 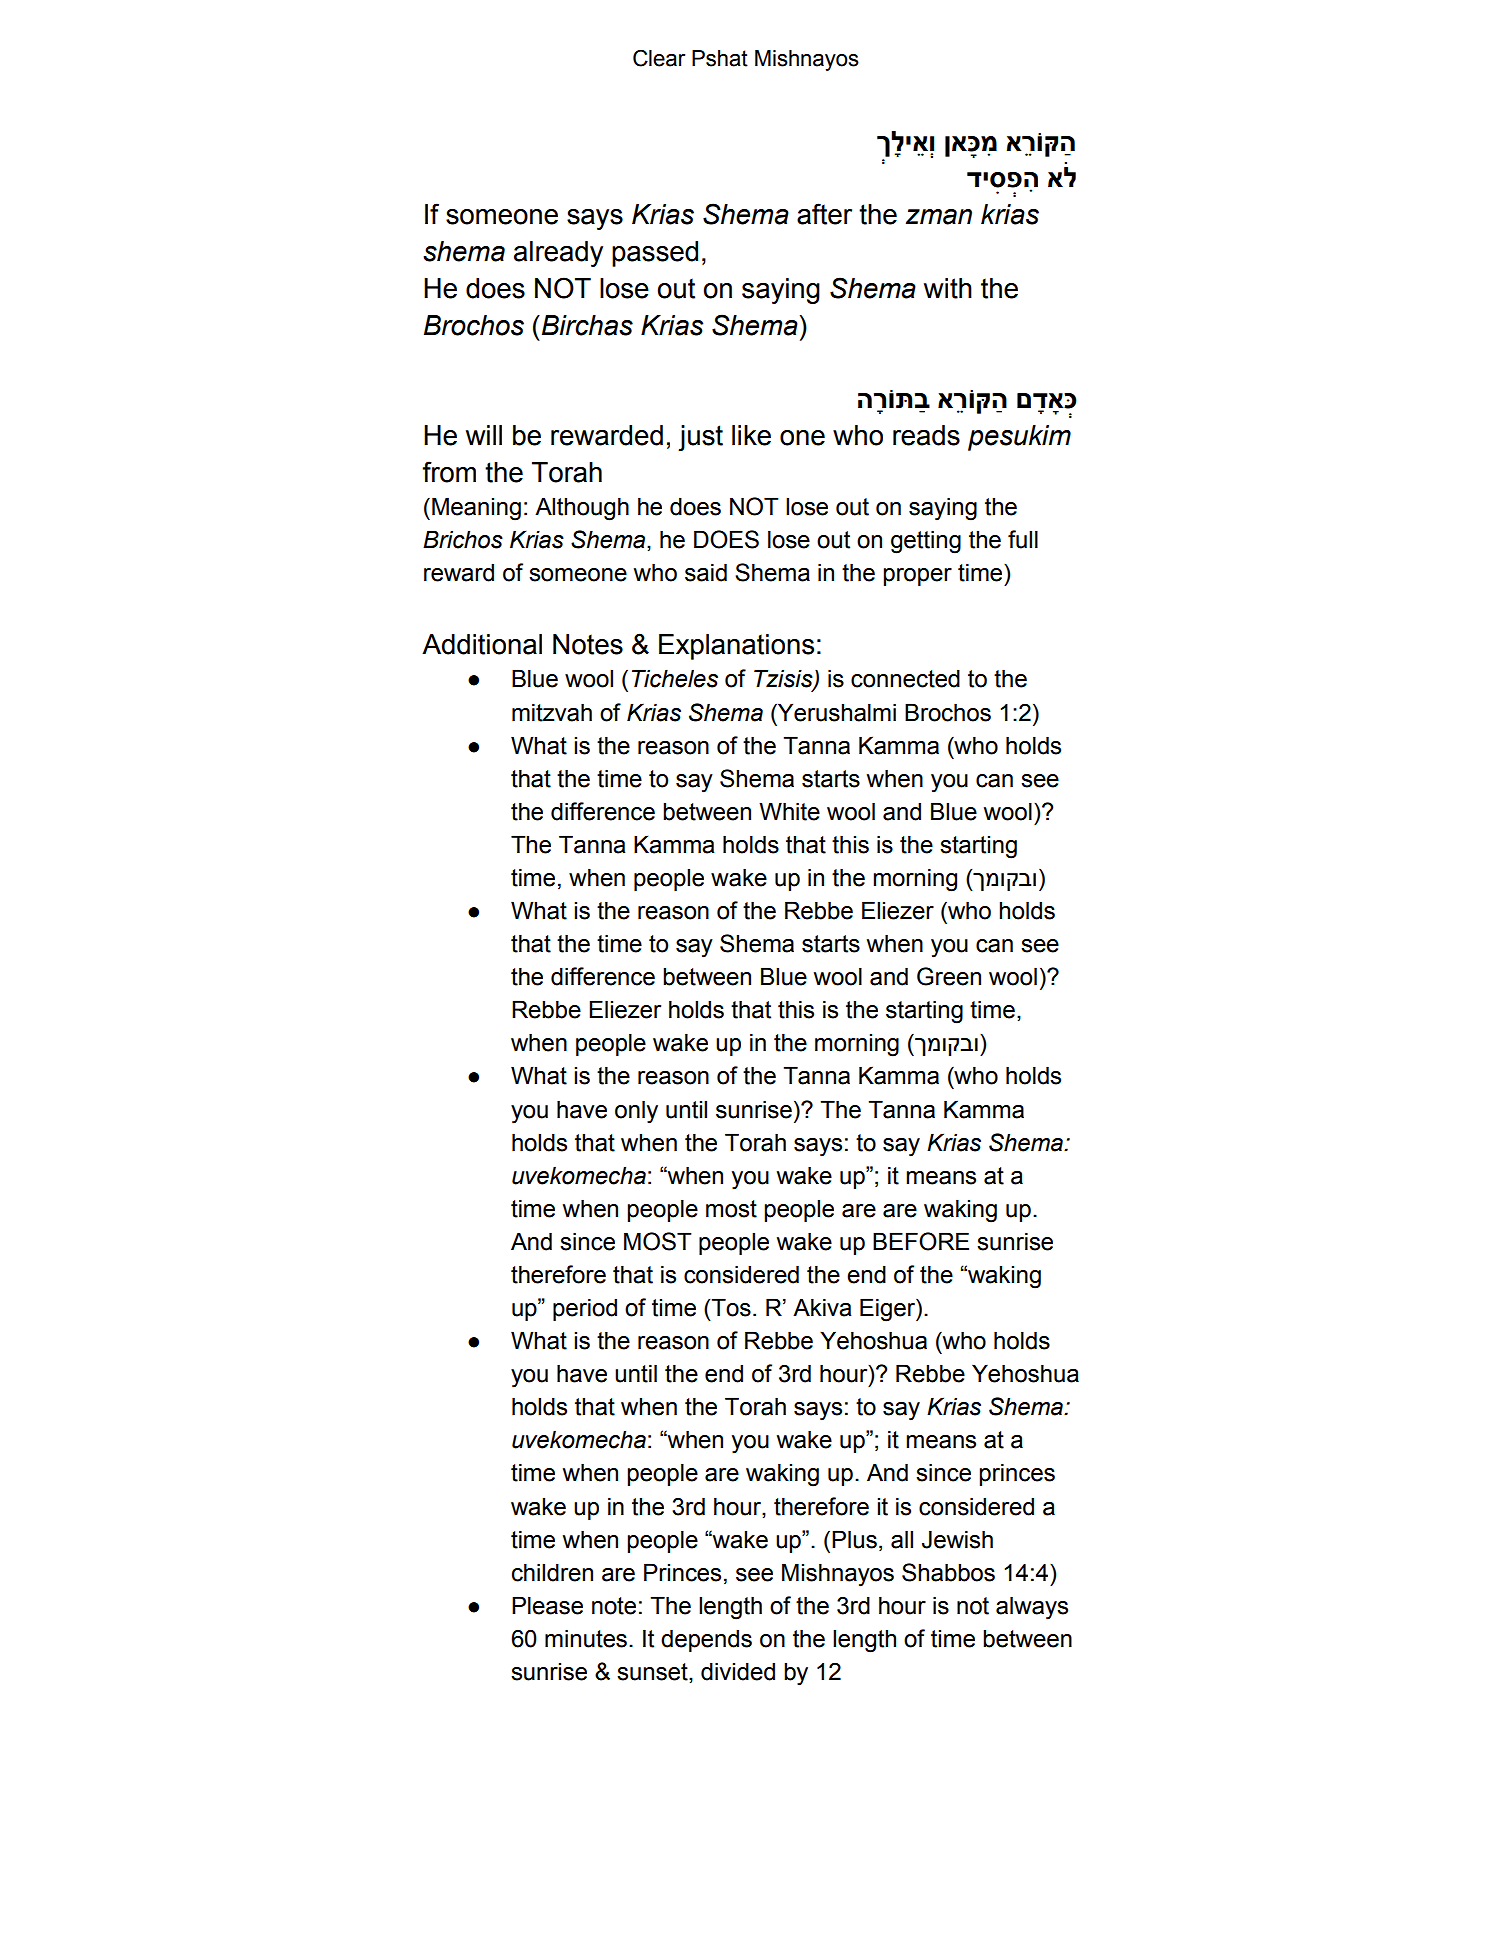 What do you see at coordinates (720, 58) in the screenshot?
I see `Pshat` at bounding box center [720, 58].
